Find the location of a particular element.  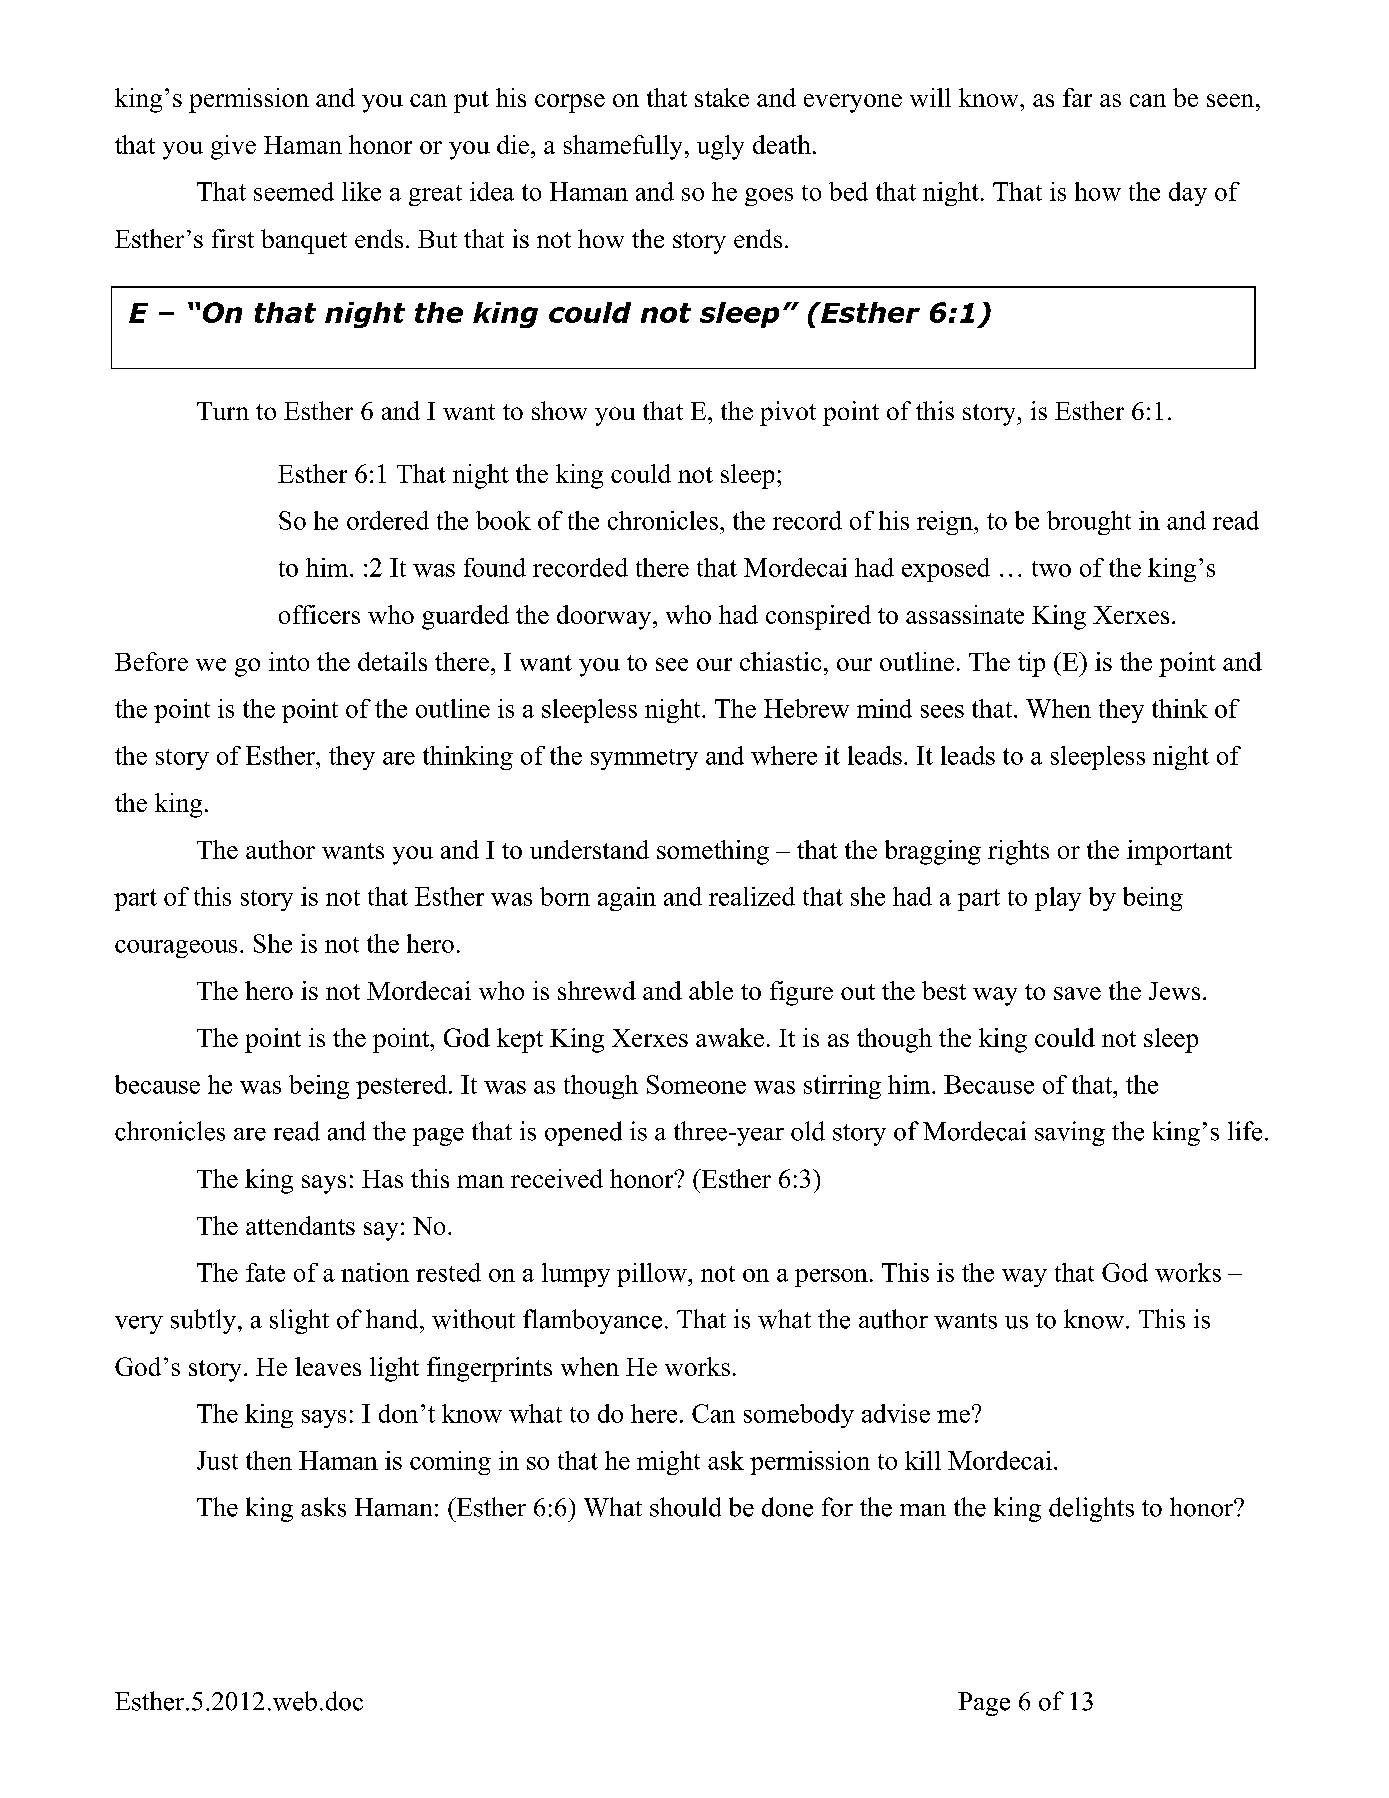

kill is located at coordinates (923, 1460).
